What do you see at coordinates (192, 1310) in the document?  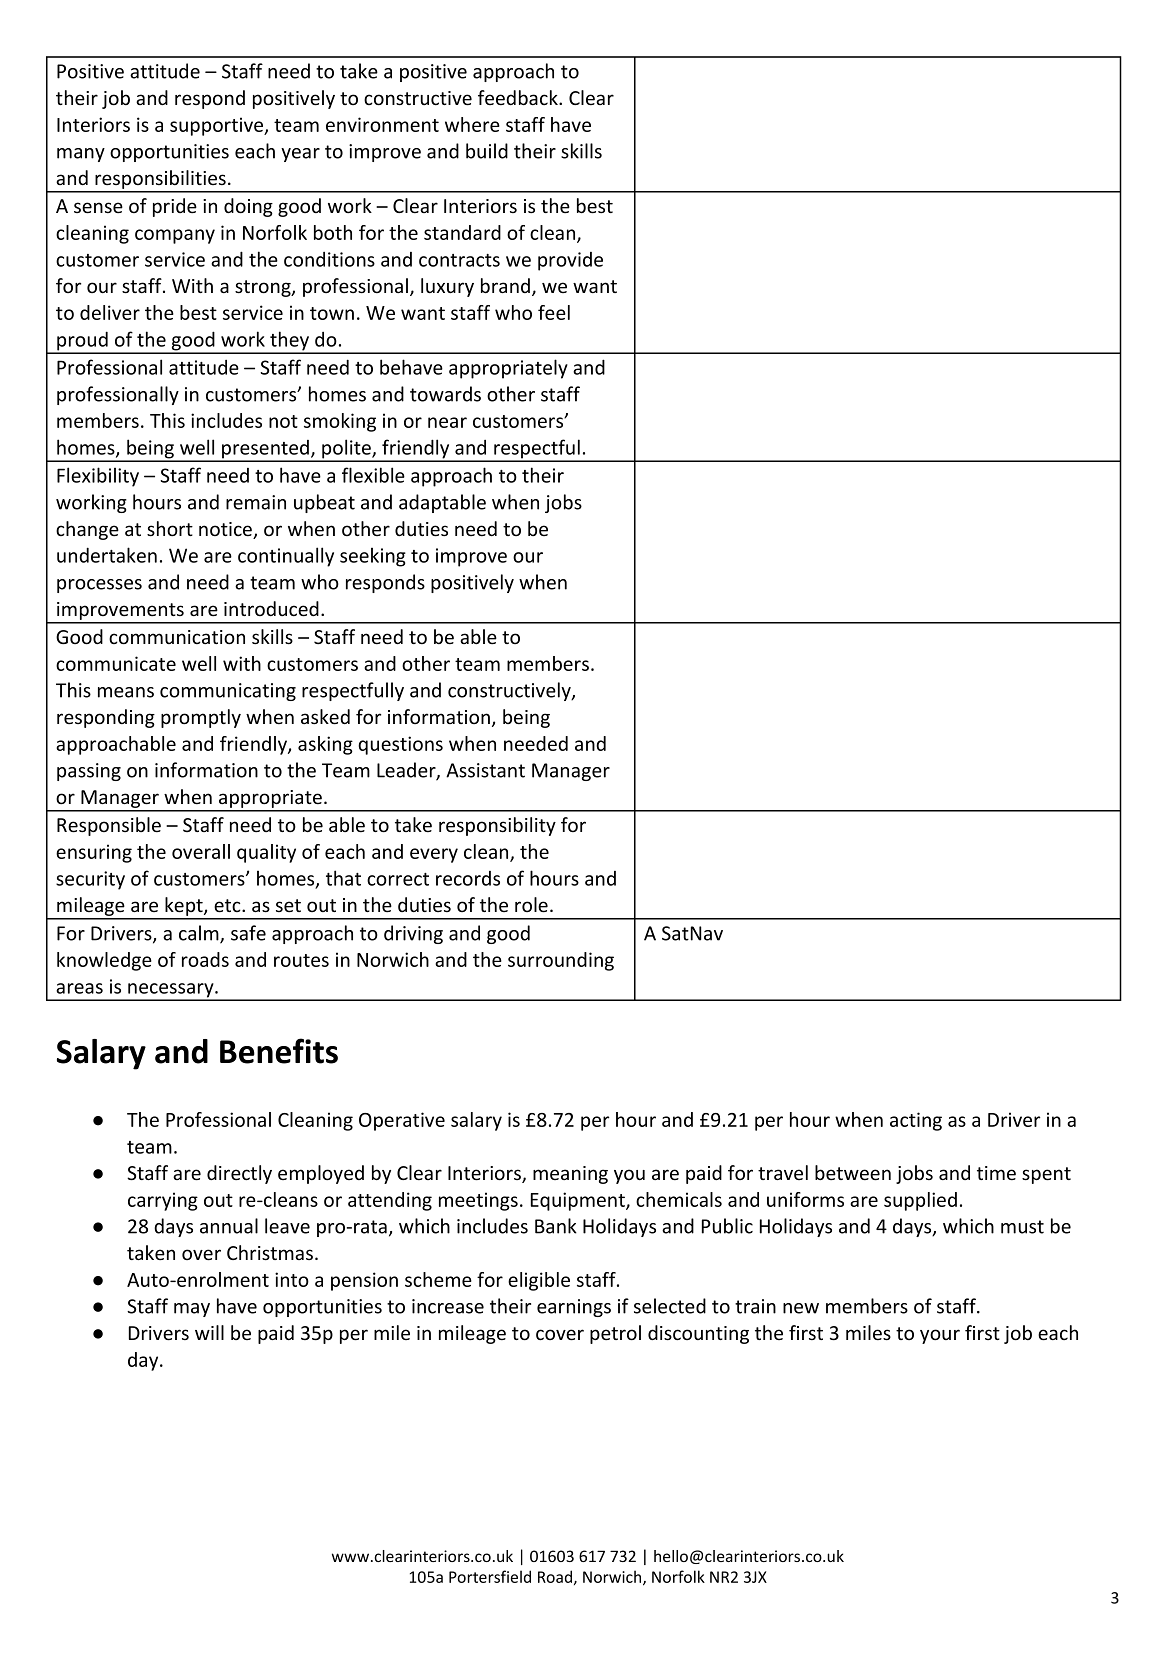 I see `may` at bounding box center [192, 1310].
